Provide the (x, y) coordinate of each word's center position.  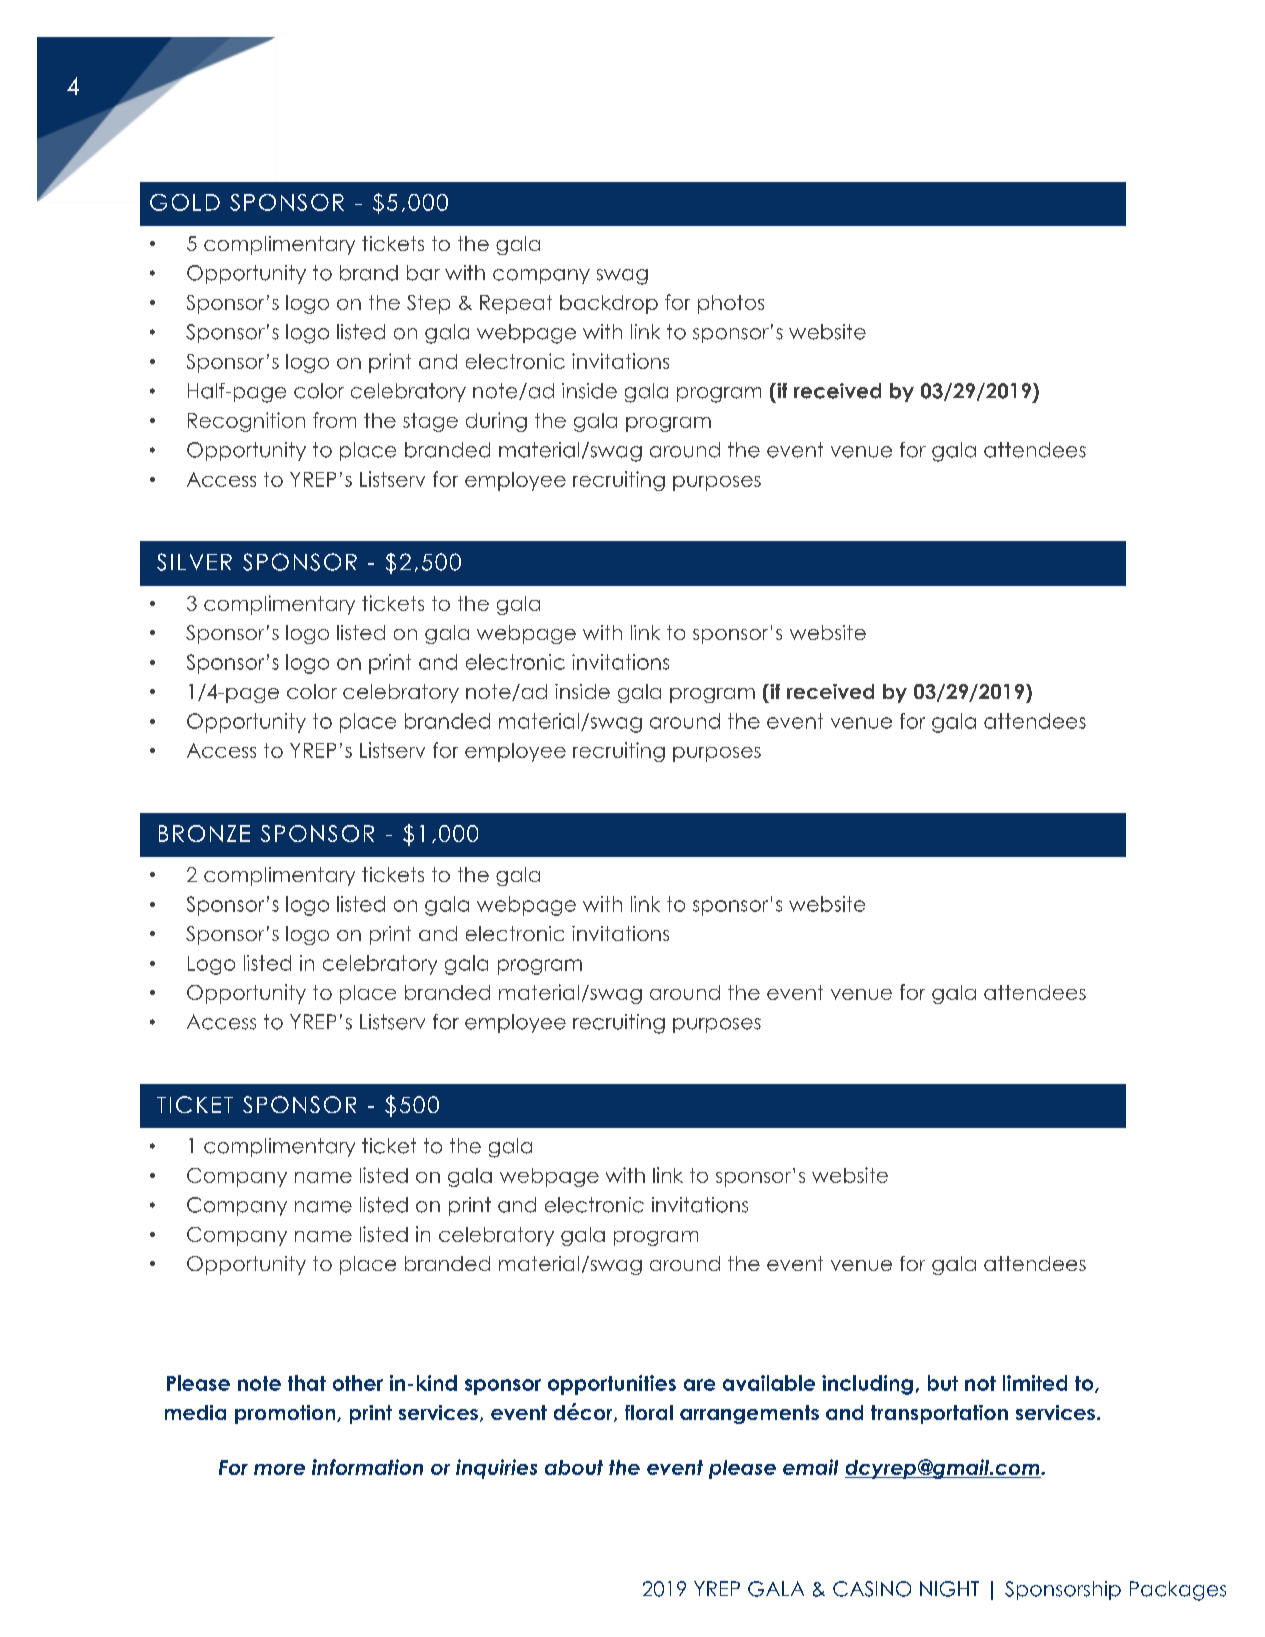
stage (430, 422)
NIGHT (949, 1589)
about (574, 1467)
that (307, 1383)
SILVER (194, 562)
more (279, 1469)
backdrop (609, 304)
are (699, 1385)
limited (1035, 1383)
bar (423, 273)
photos (731, 304)
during (496, 422)
